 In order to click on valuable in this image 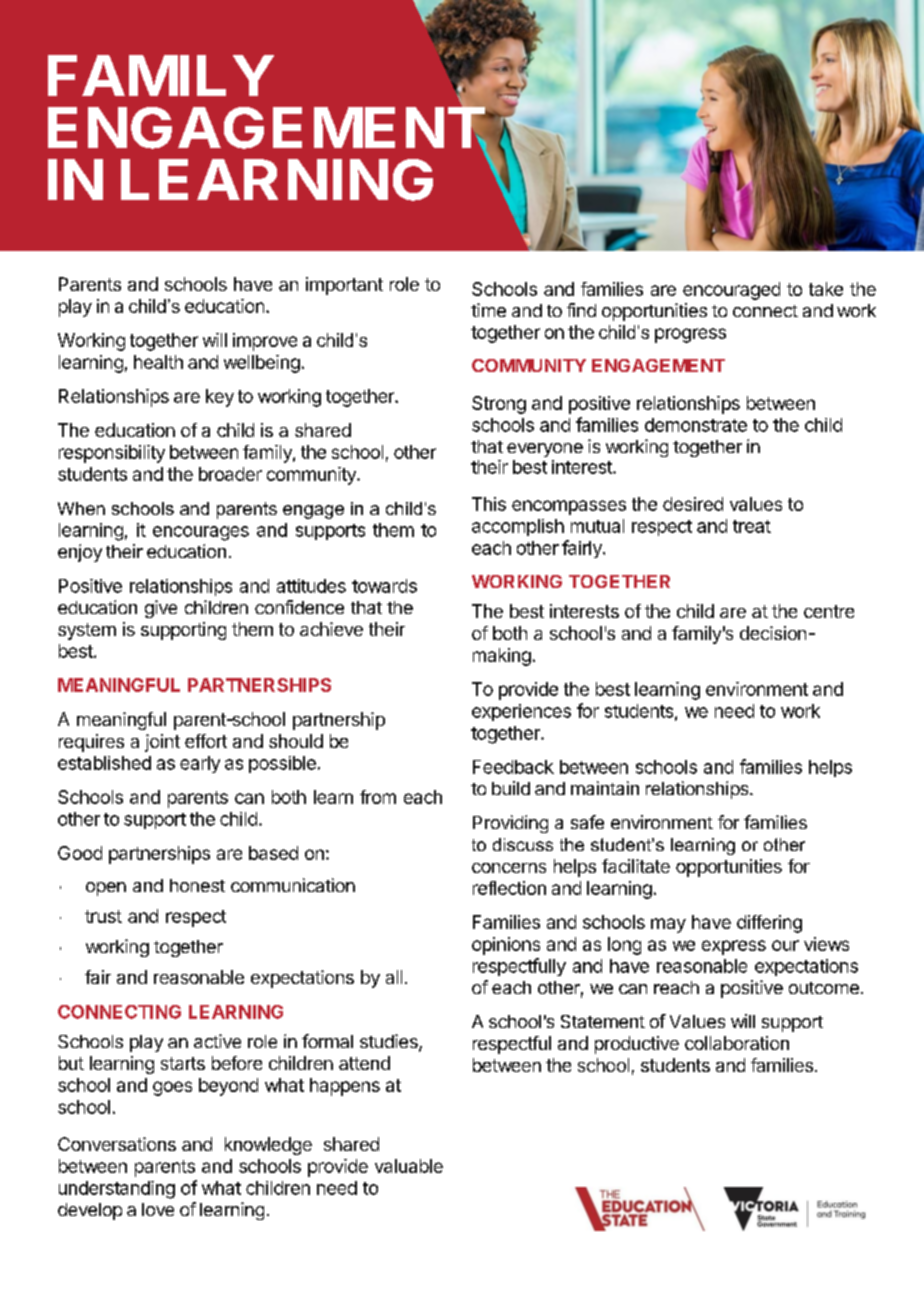, I will do `click(409, 1166)`.
